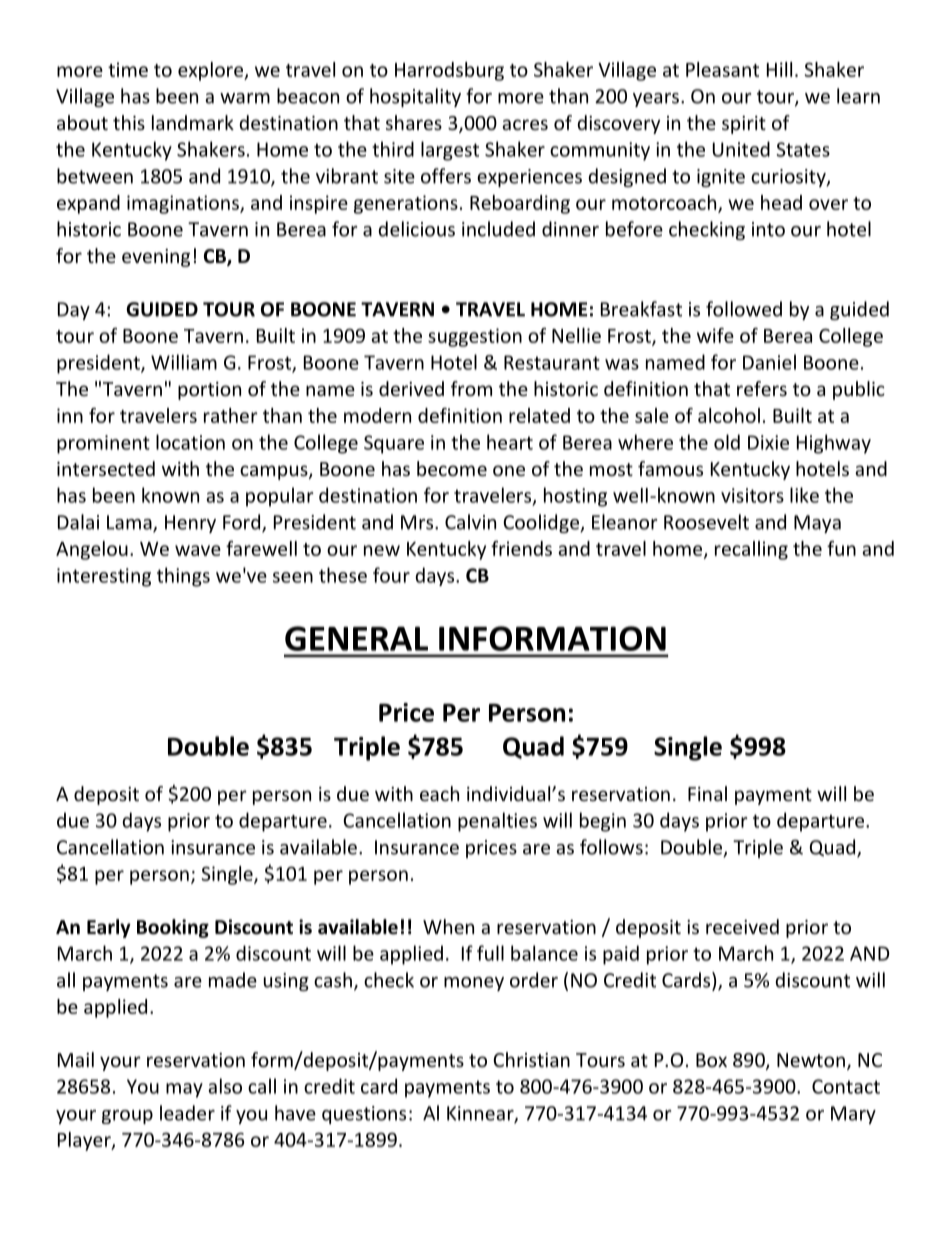  I want to click on Christian, so click(531, 1059).
